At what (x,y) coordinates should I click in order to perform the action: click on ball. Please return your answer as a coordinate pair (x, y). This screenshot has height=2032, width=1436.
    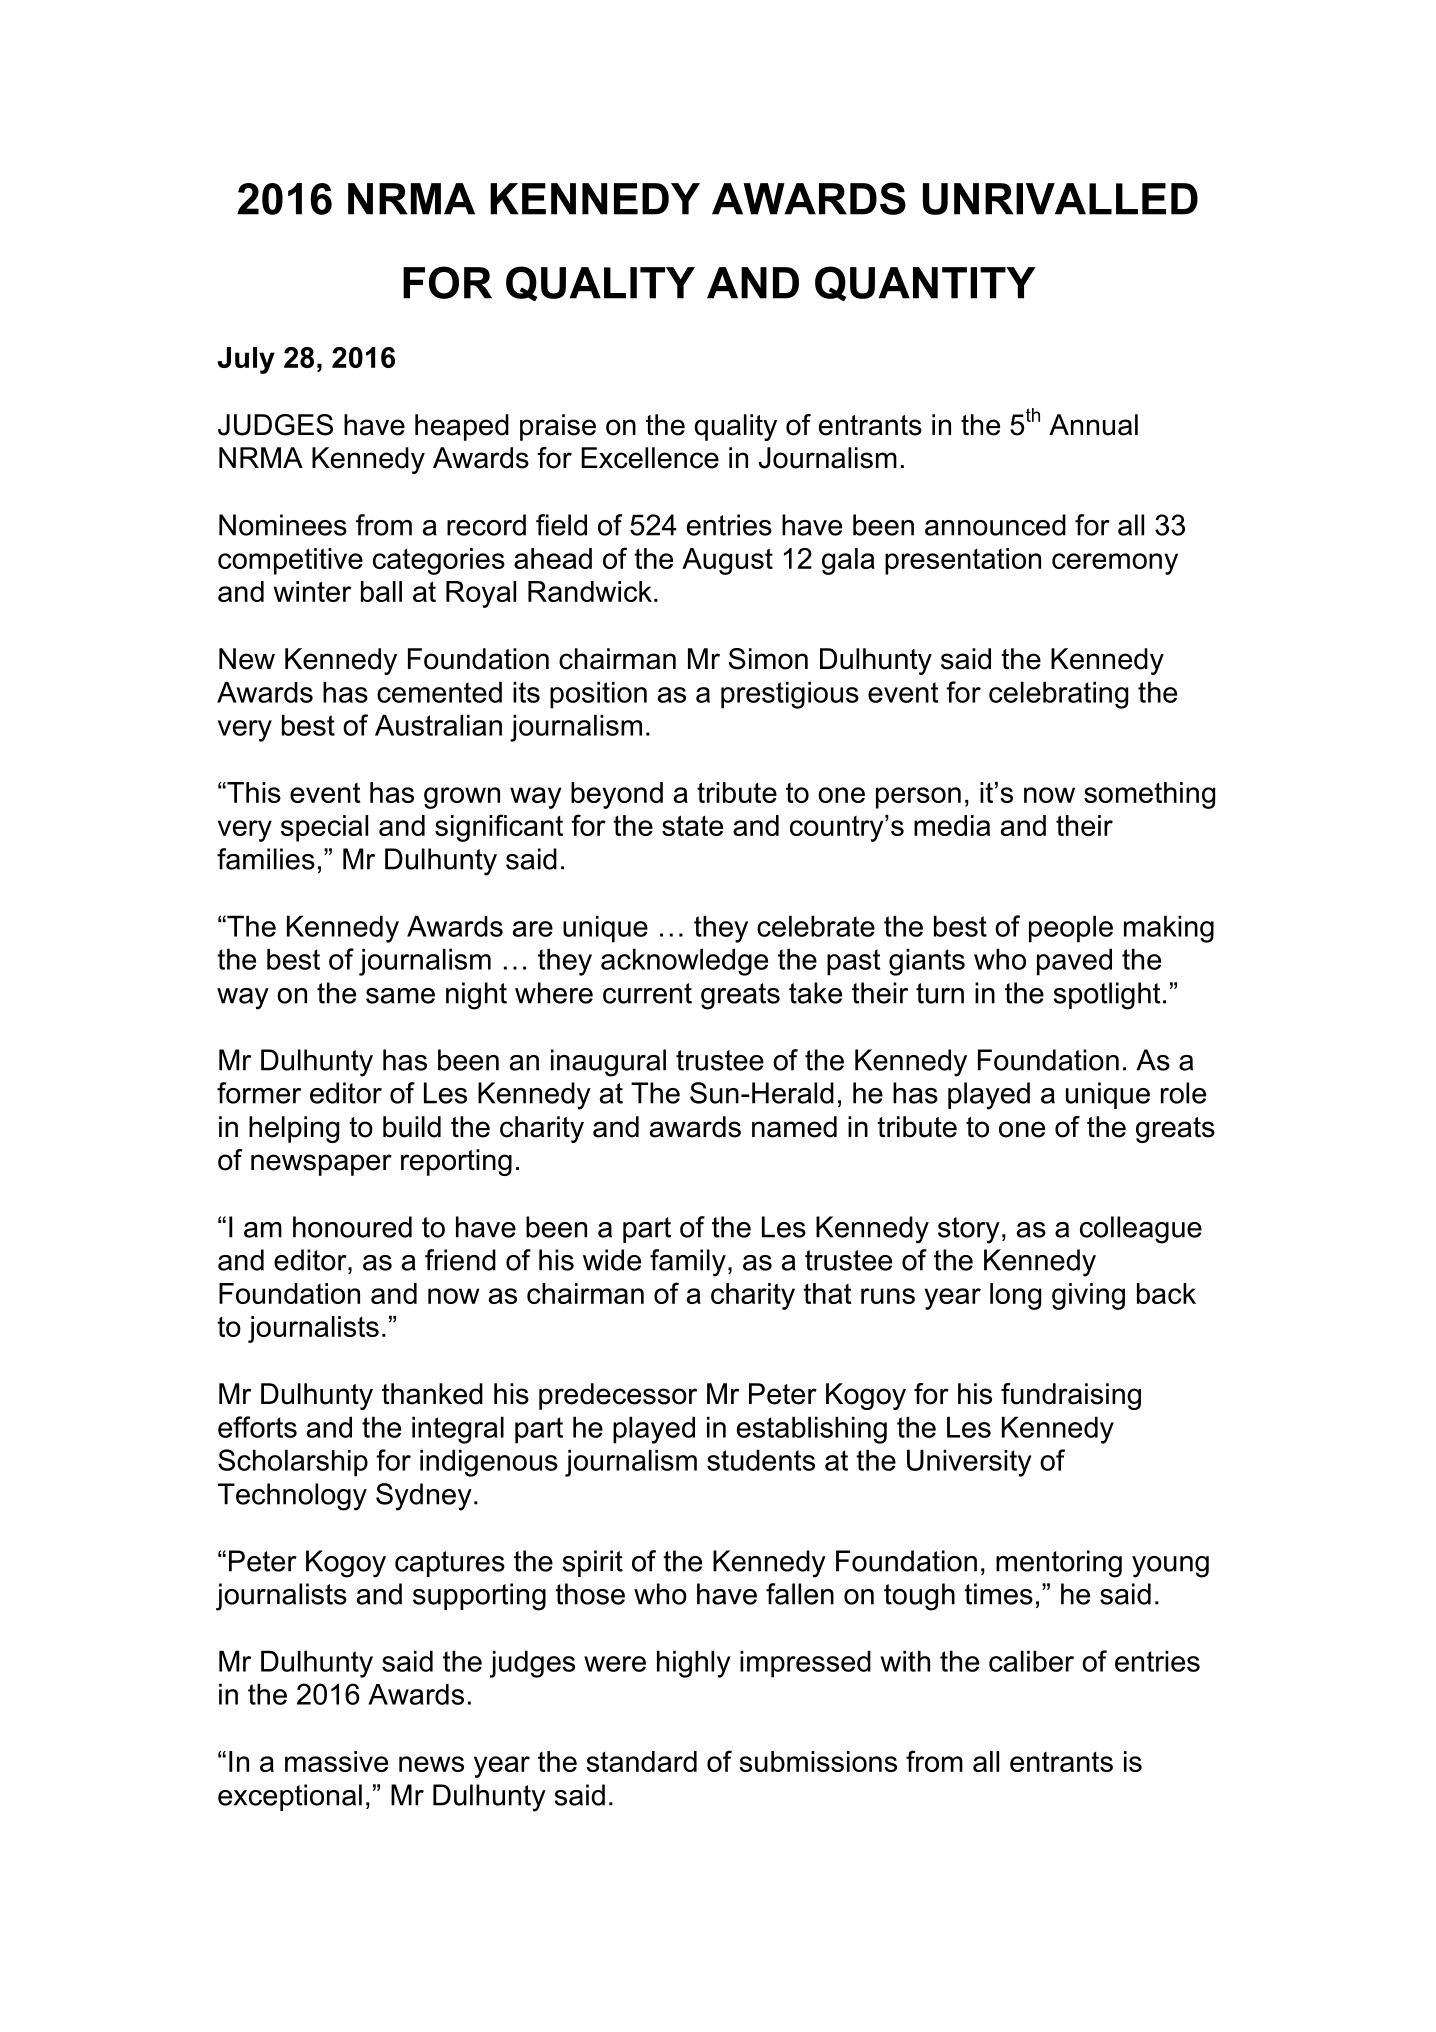
    Looking at the image, I should click on (381, 591).
